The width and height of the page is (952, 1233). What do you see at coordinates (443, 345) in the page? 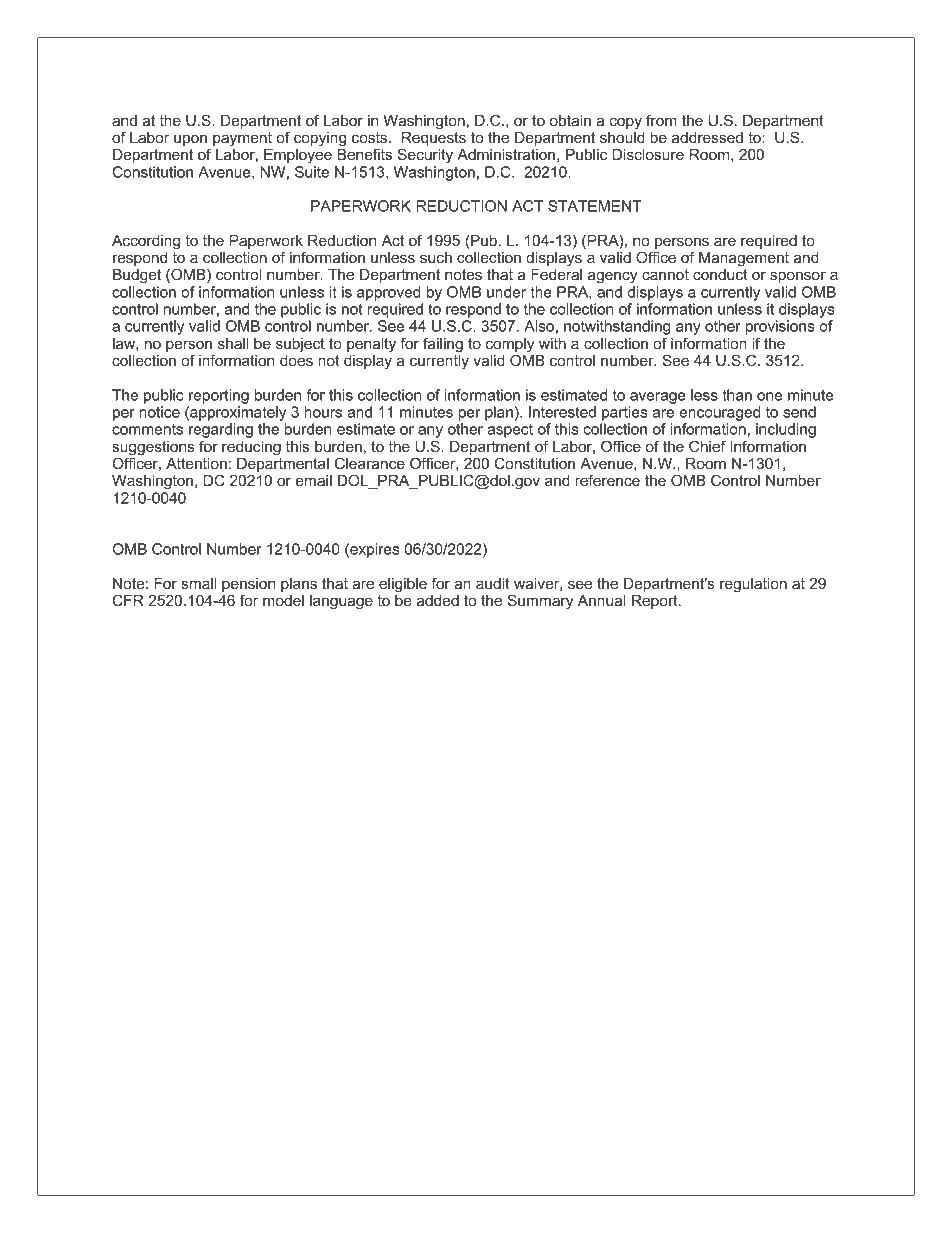
I see `failing` at bounding box center [443, 345].
